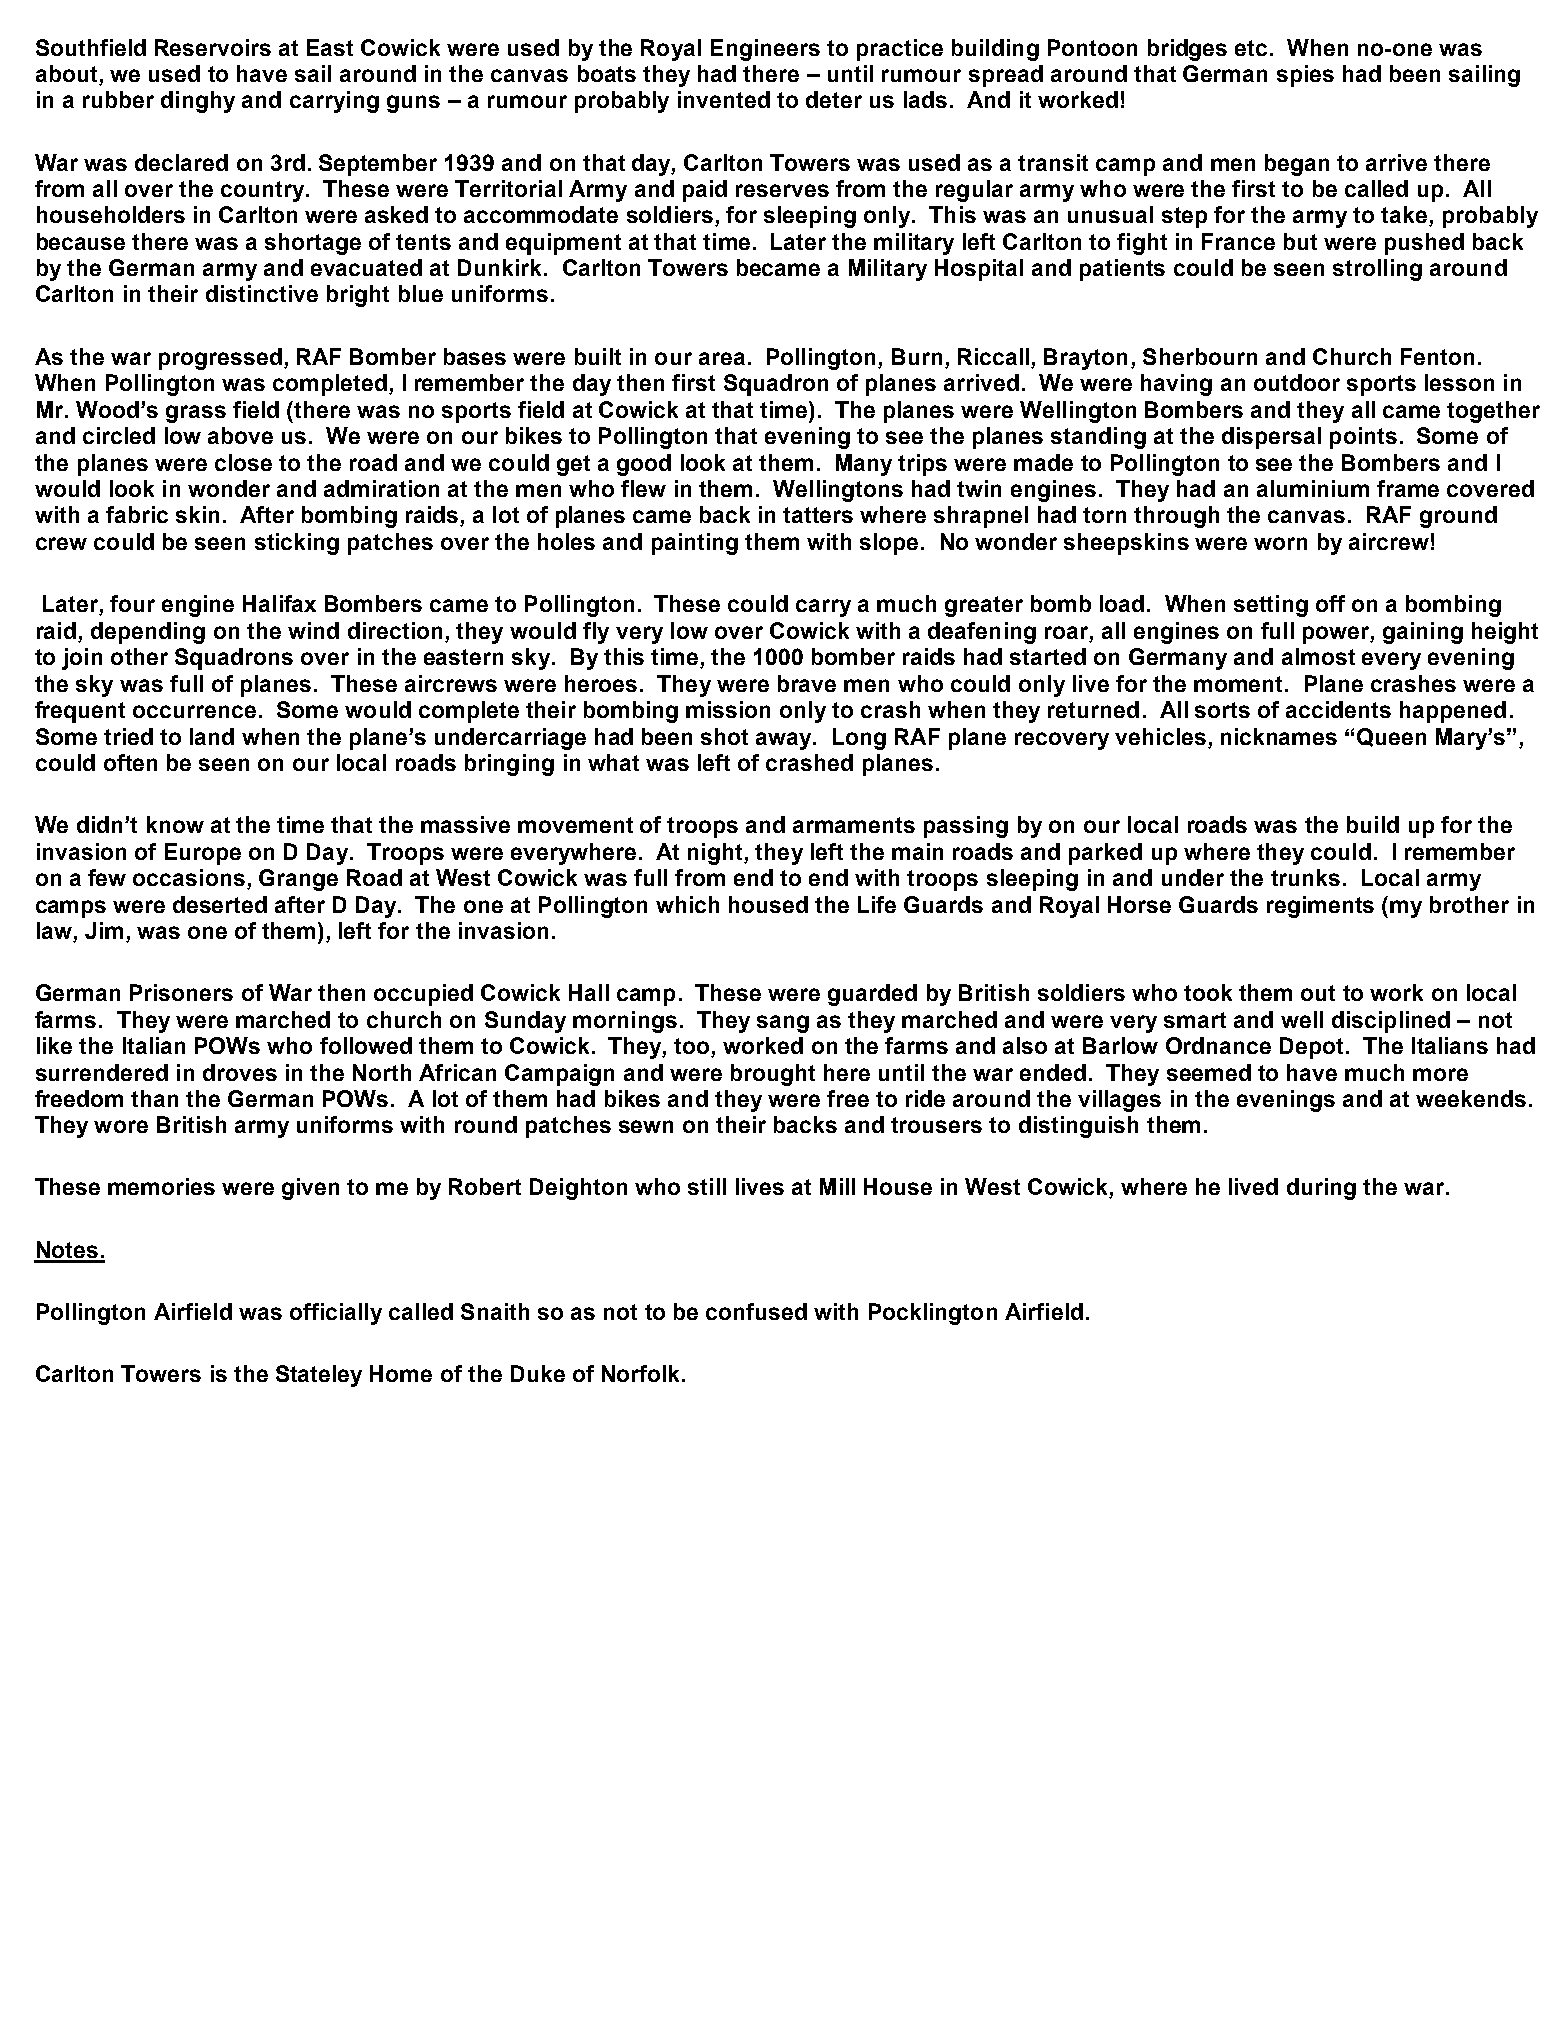  Describe the element at coordinates (834, 99) in the document. I see `deter` at that location.
